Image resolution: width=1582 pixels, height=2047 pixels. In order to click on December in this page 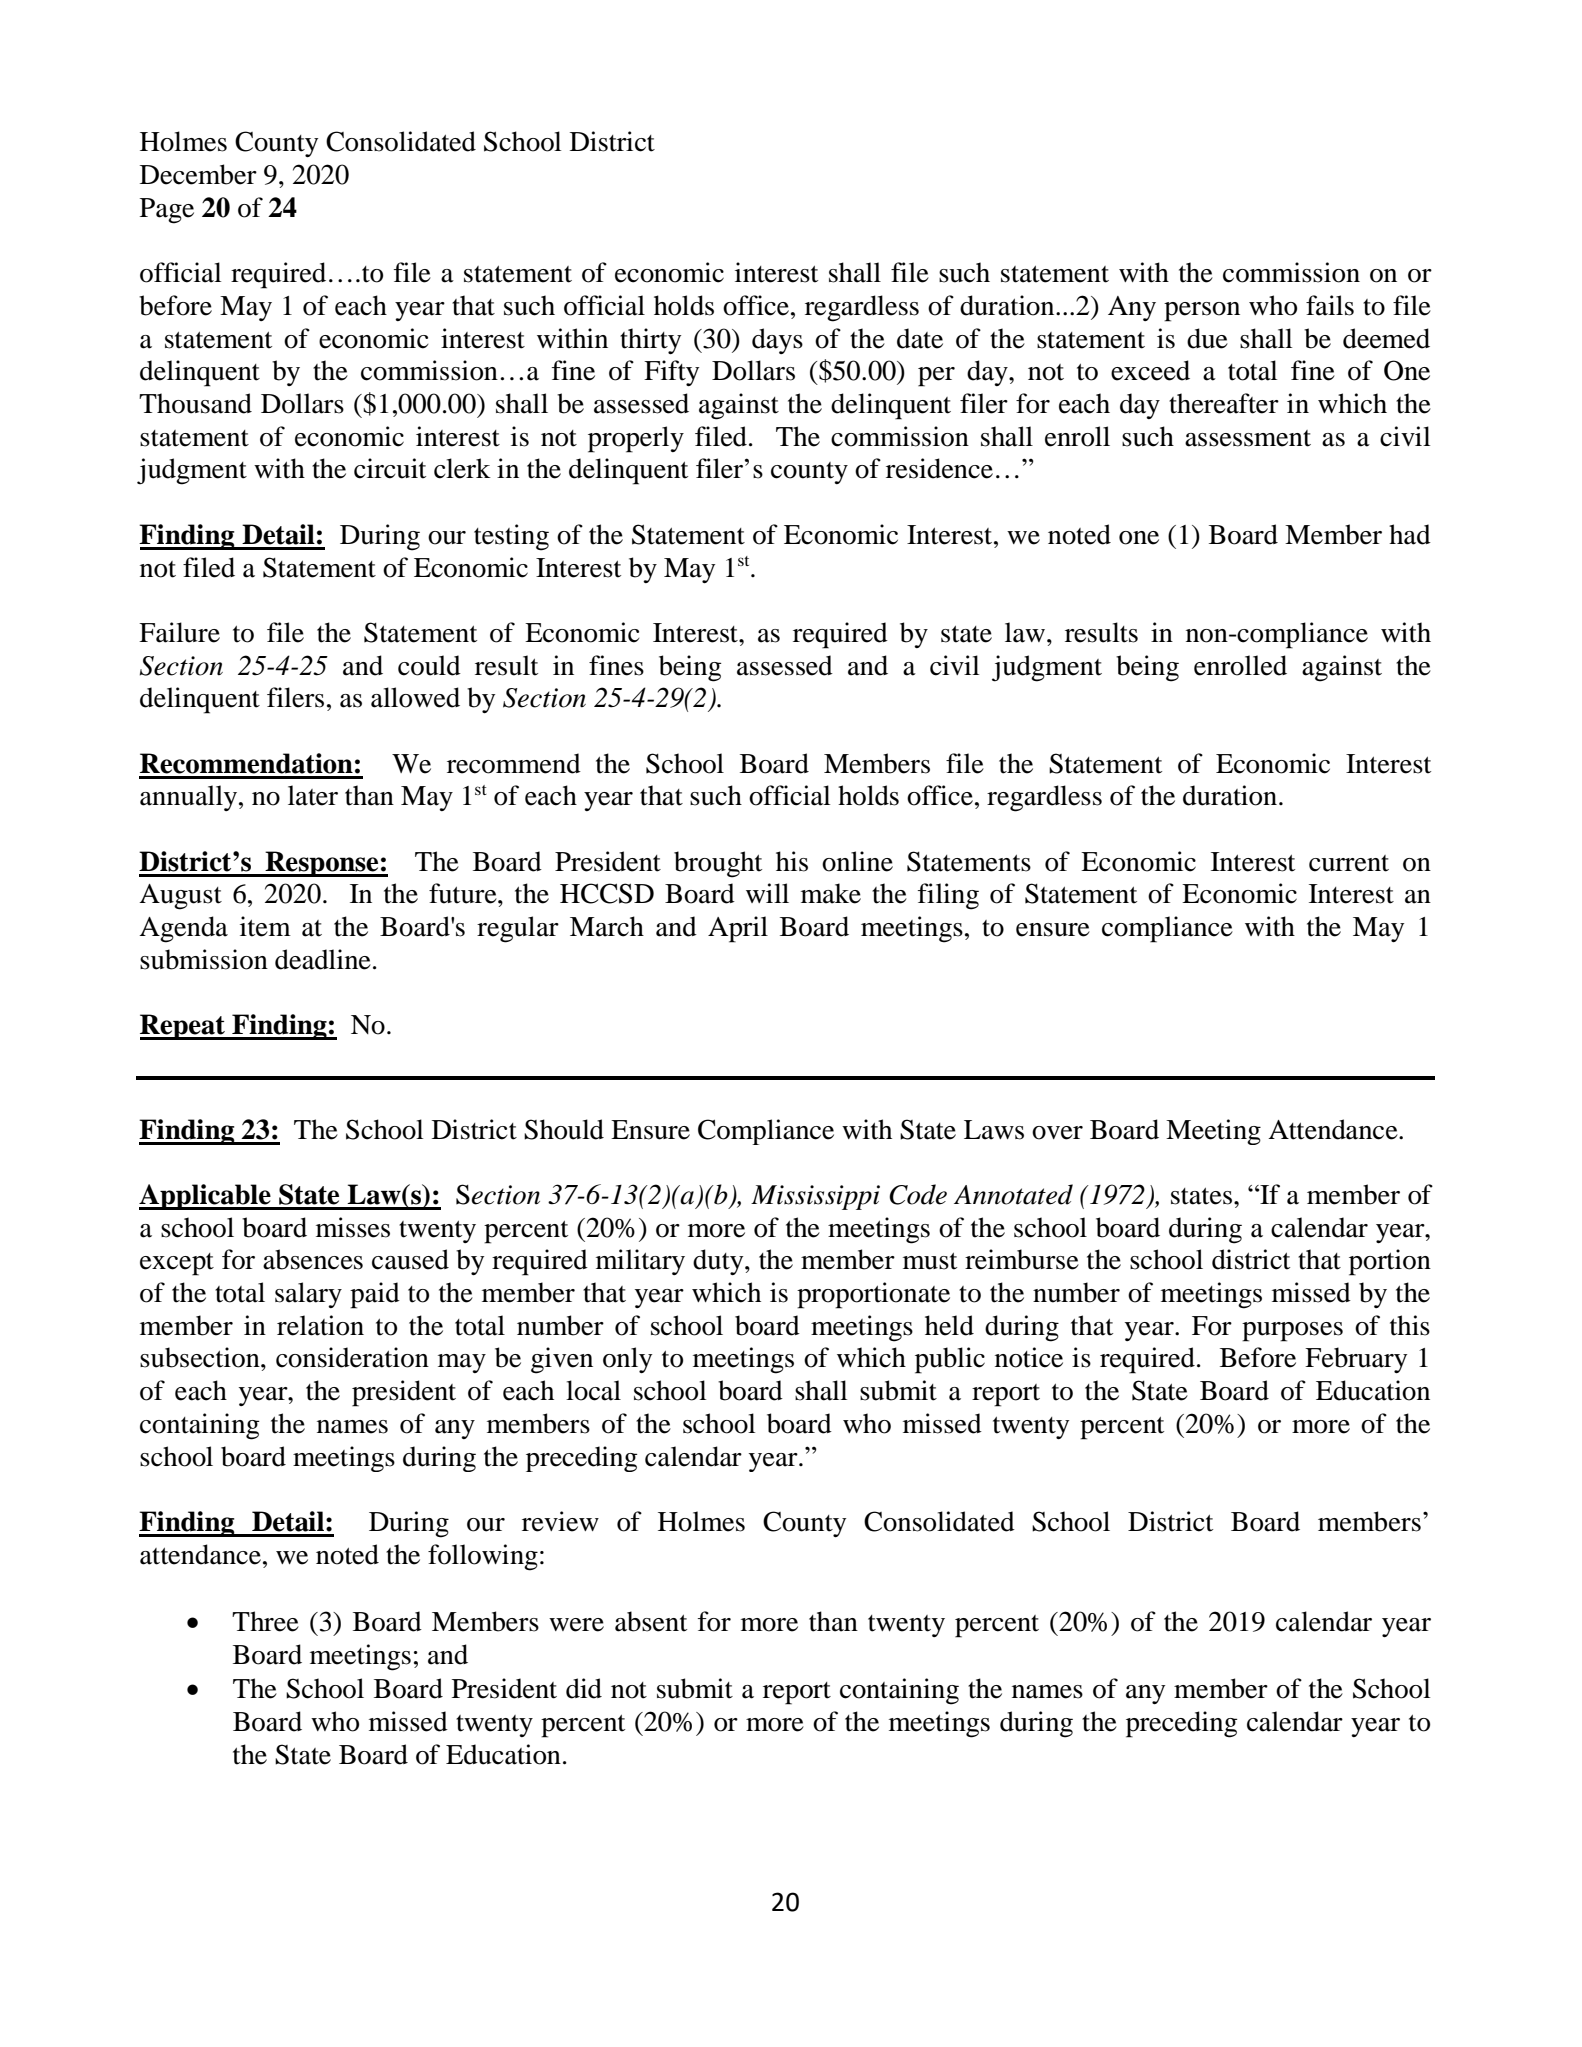, I will do `click(198, 174)`.
